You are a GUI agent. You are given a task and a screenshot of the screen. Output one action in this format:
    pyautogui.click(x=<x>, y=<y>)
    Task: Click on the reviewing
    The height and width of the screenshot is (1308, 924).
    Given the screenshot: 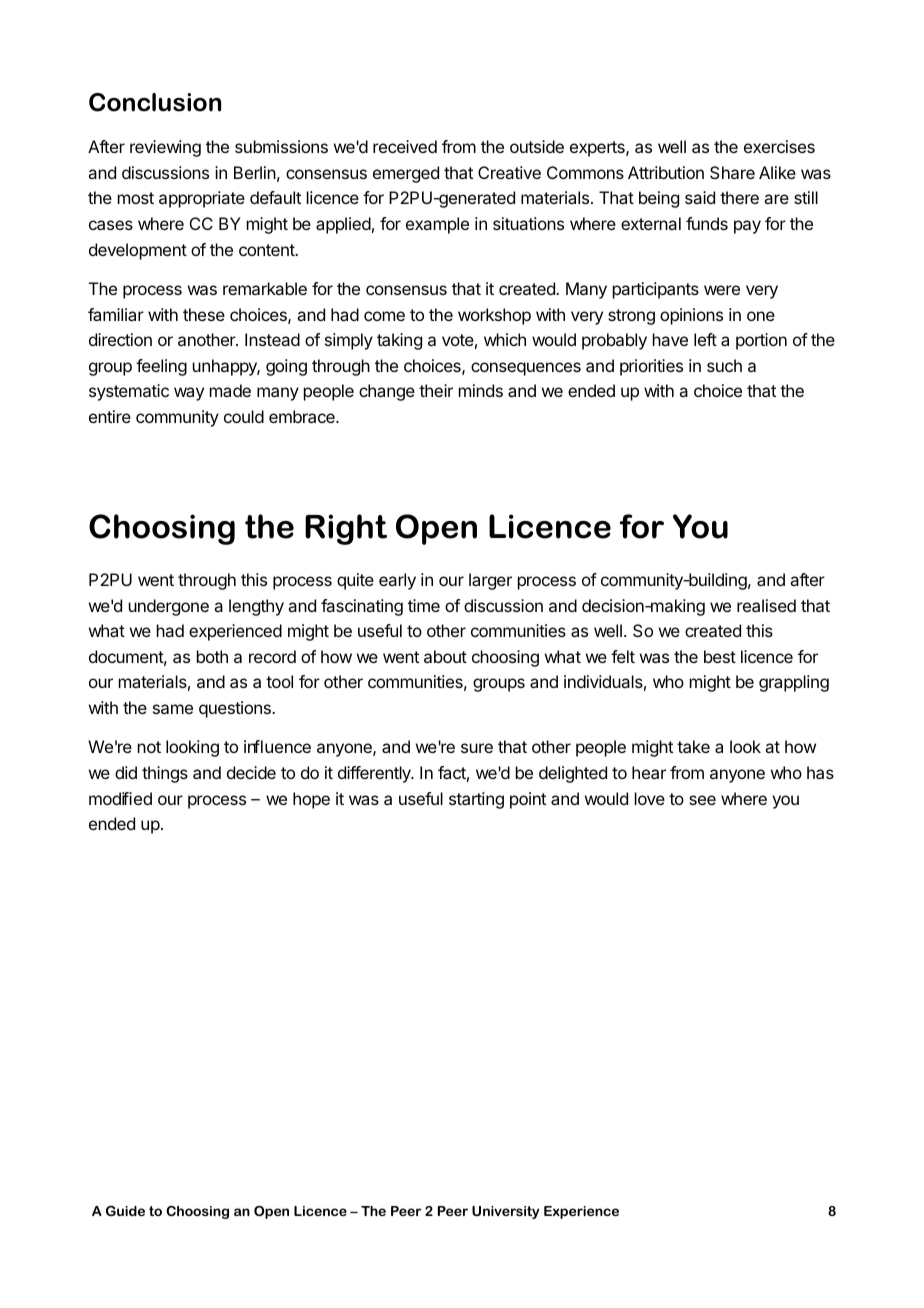 What is the action you would take?
    pyautogui.click(x=165, y=148)
